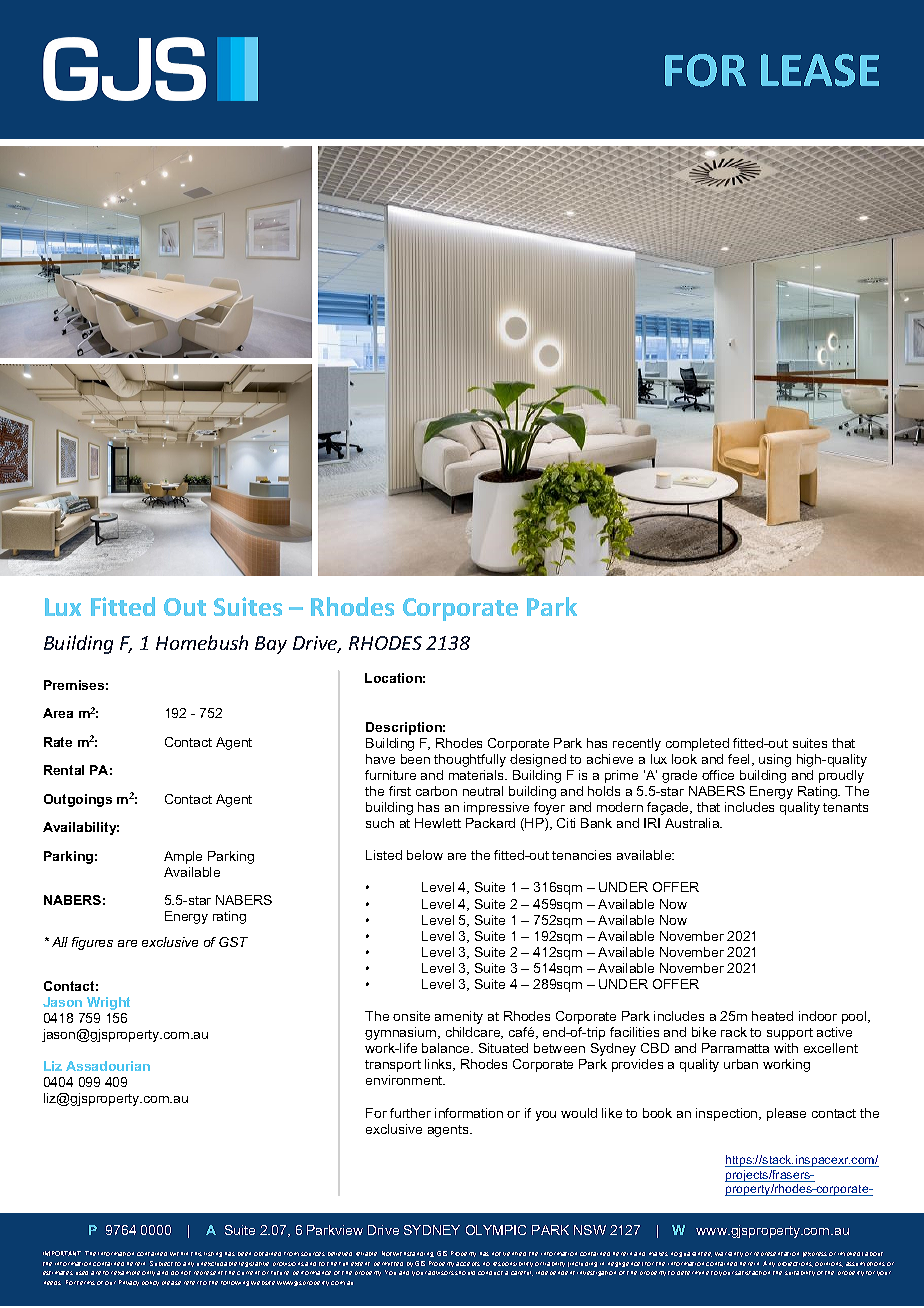  Describe the element at coordinates (108, 1003) in the document. I see `Wright` at that location.
